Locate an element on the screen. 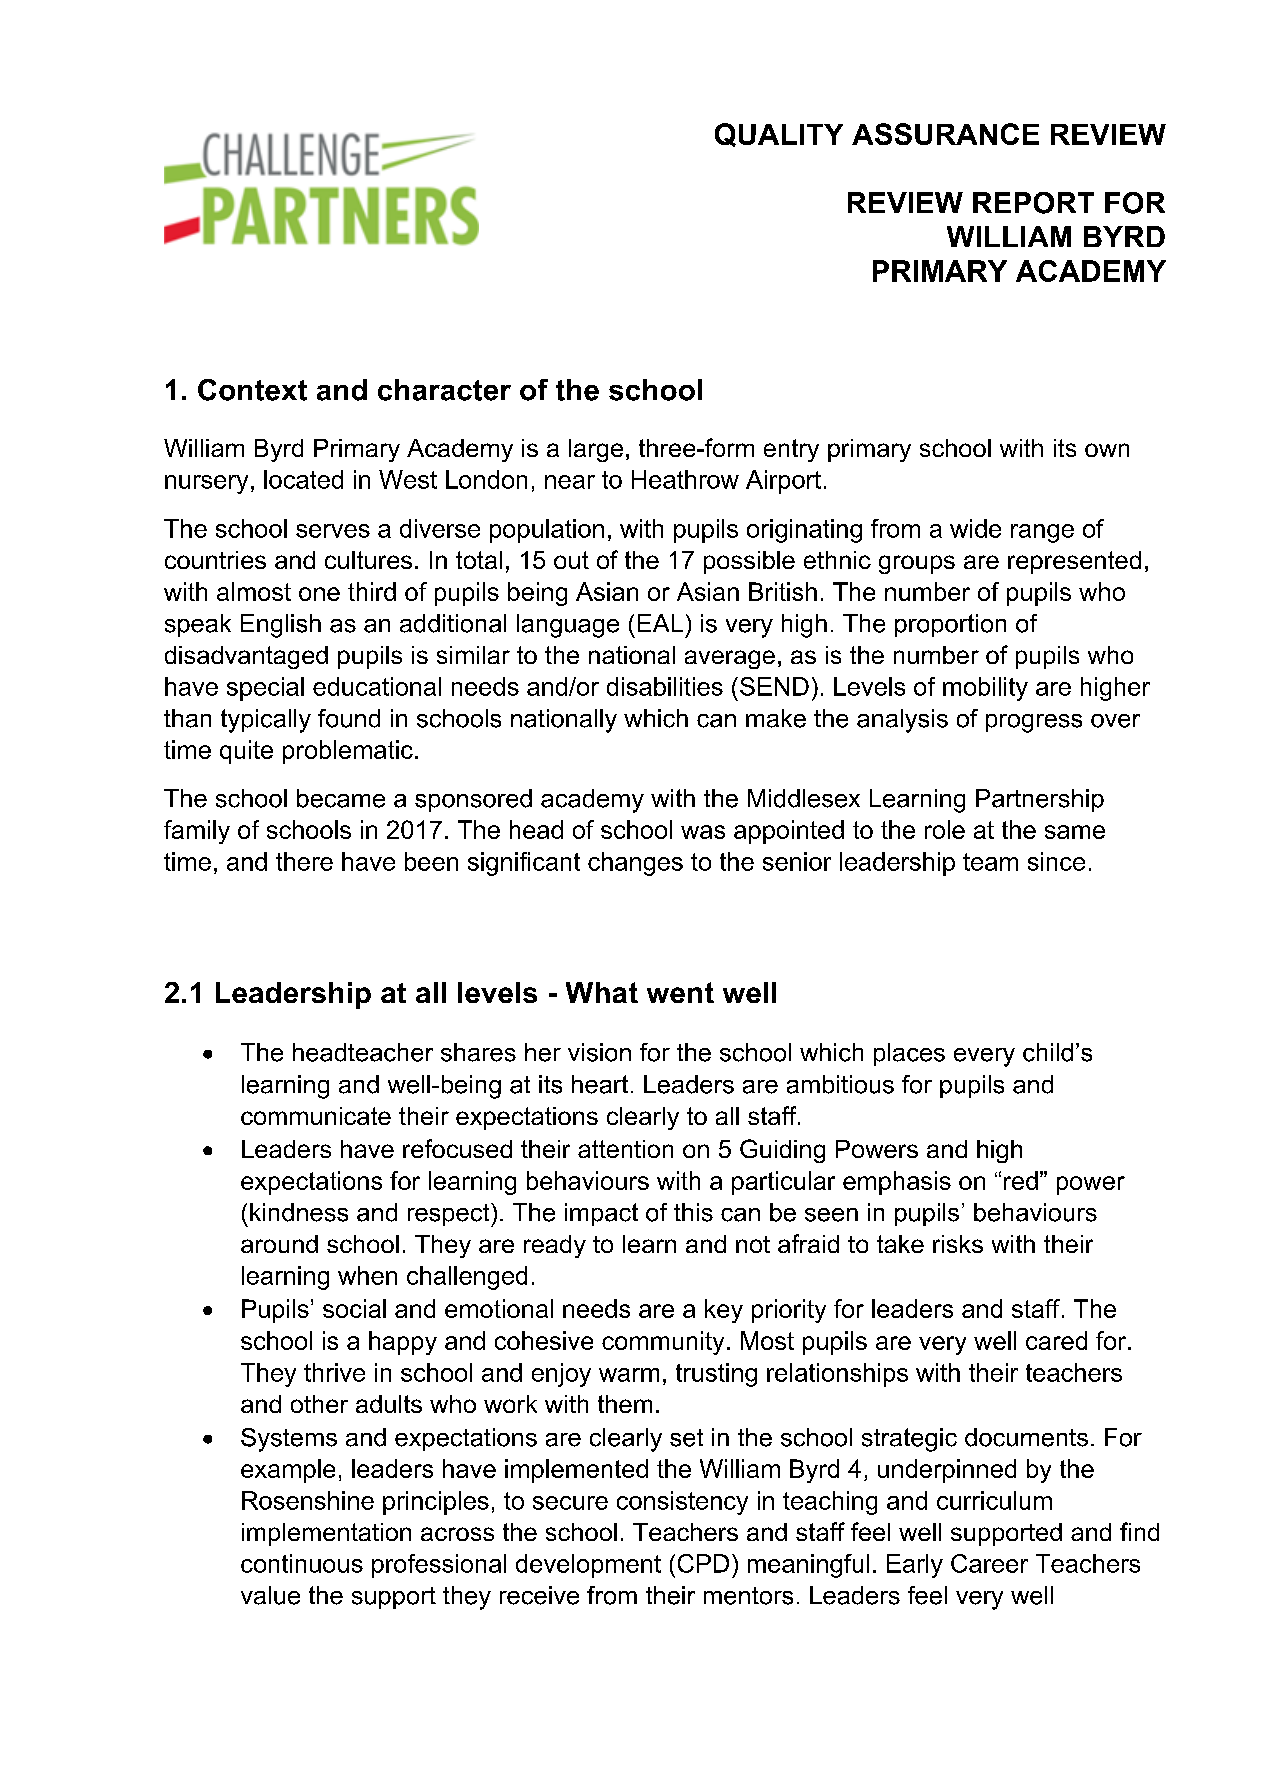  QUALITY is located at coordinates (779, 135).
